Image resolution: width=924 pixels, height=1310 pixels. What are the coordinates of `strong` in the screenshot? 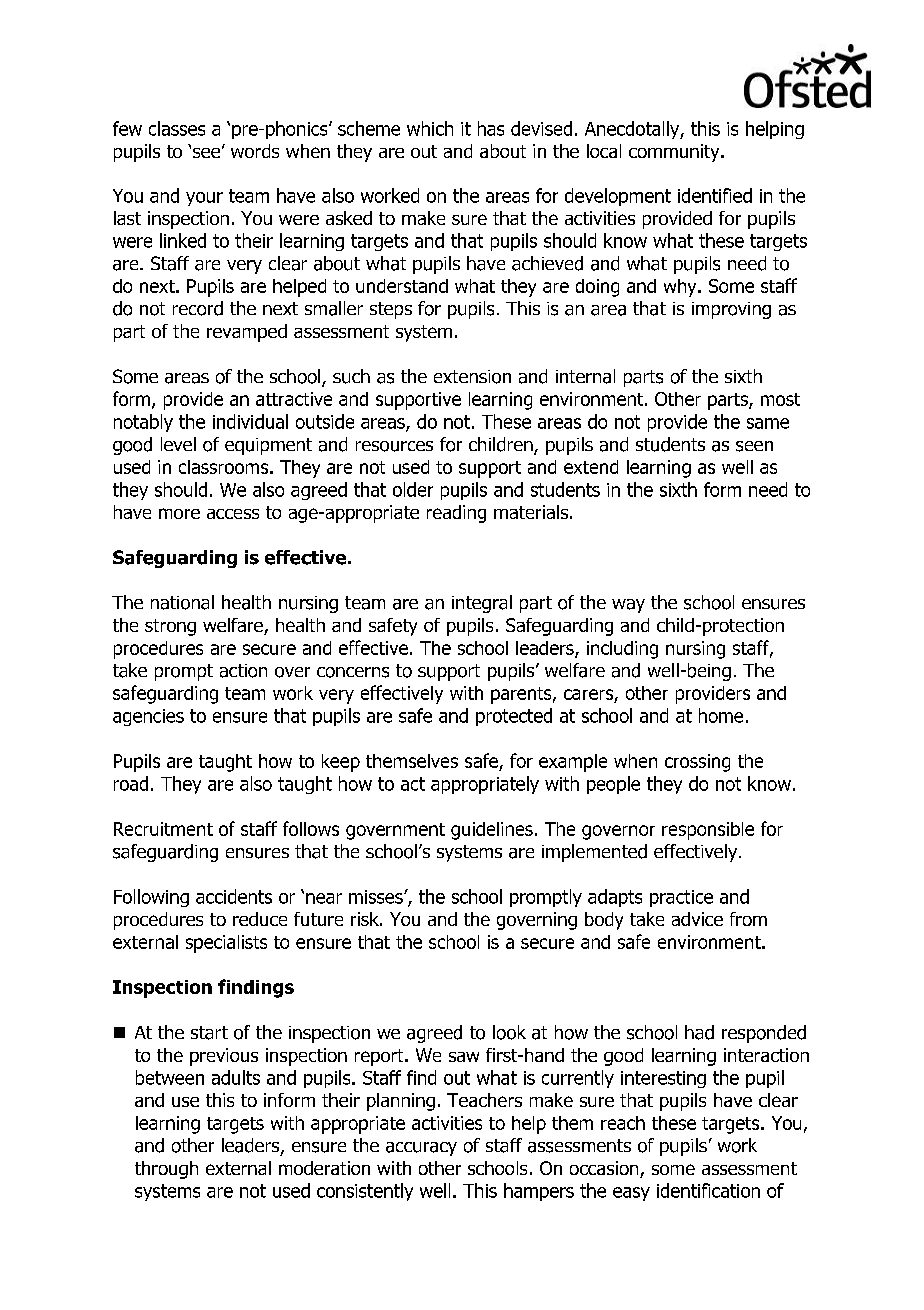 It's located at (170, 627).
